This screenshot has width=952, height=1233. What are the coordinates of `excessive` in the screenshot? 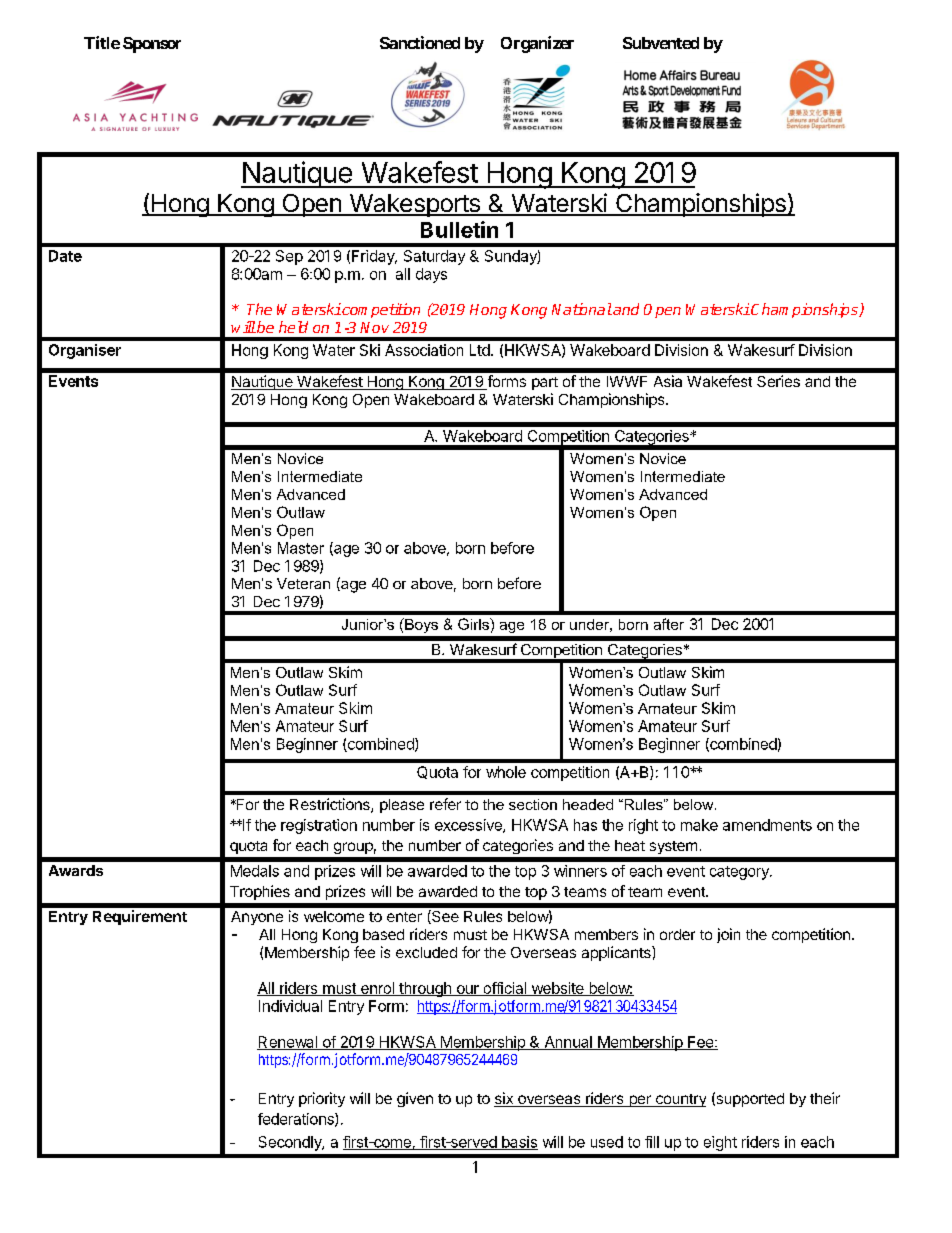 It's located at (469, 826).
